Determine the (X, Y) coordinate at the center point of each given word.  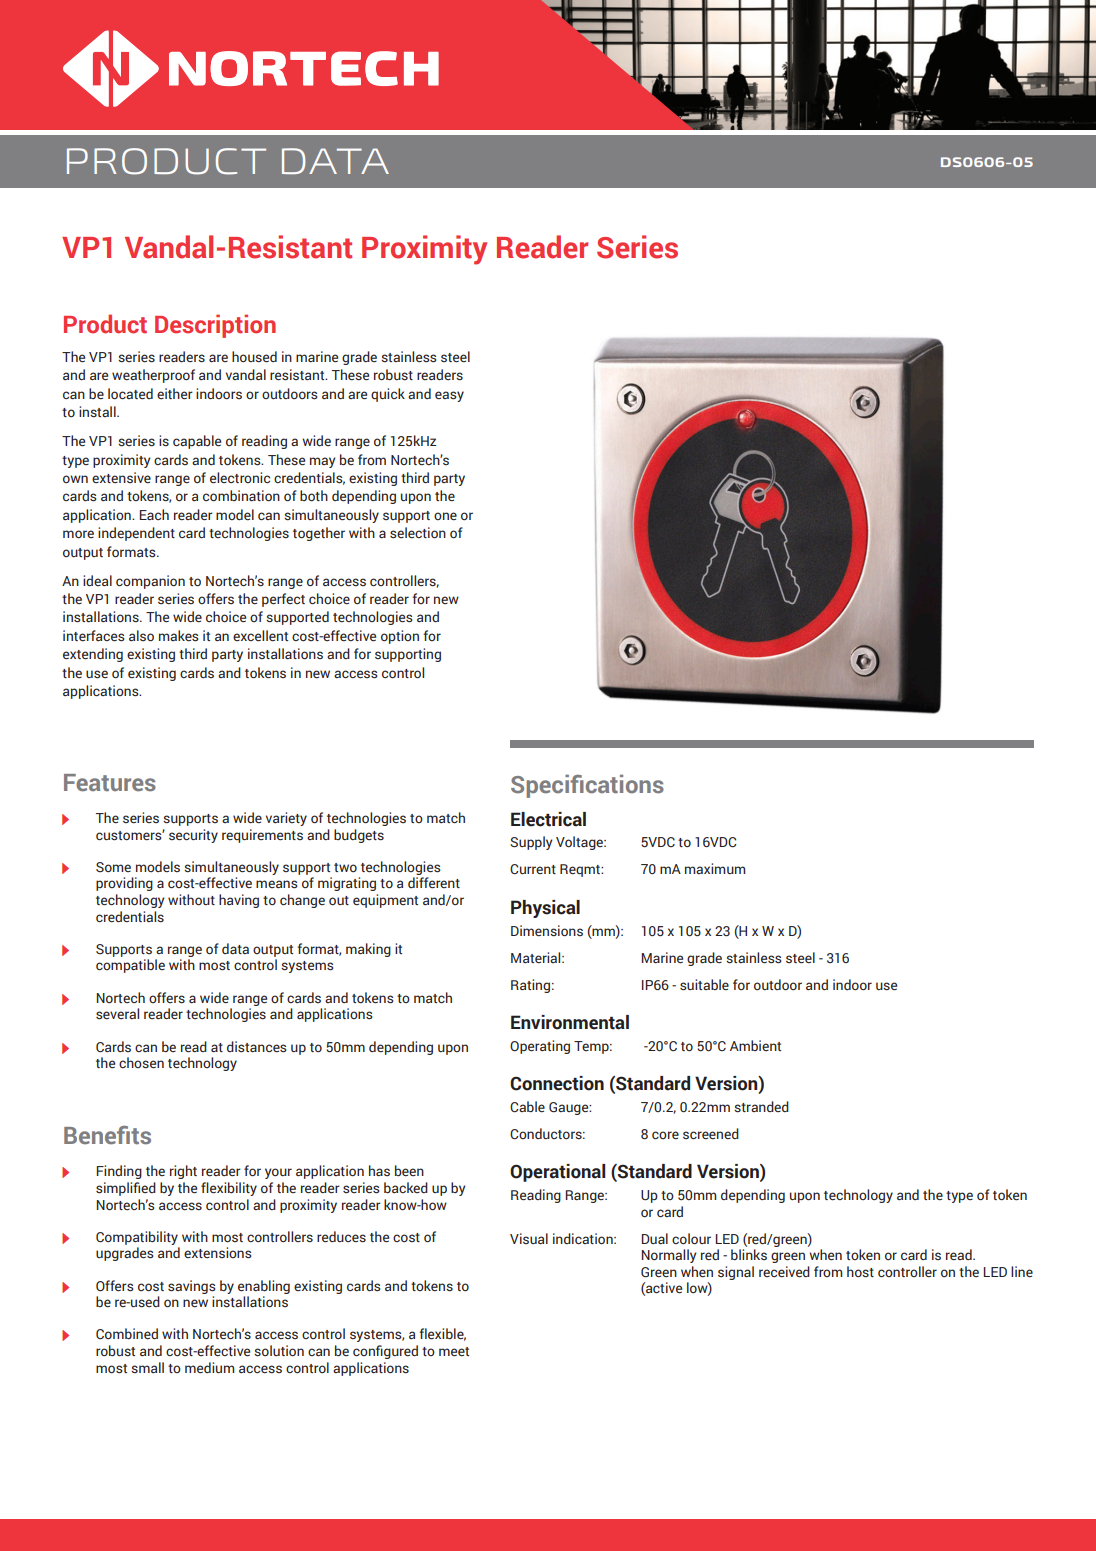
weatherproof (153, 376)
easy (449, 396)
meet (454, 1352)
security (193, 836)
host (860, 1272)
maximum (715, 868)
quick (388, 395)
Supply (531, 843)
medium (209, 1368)
